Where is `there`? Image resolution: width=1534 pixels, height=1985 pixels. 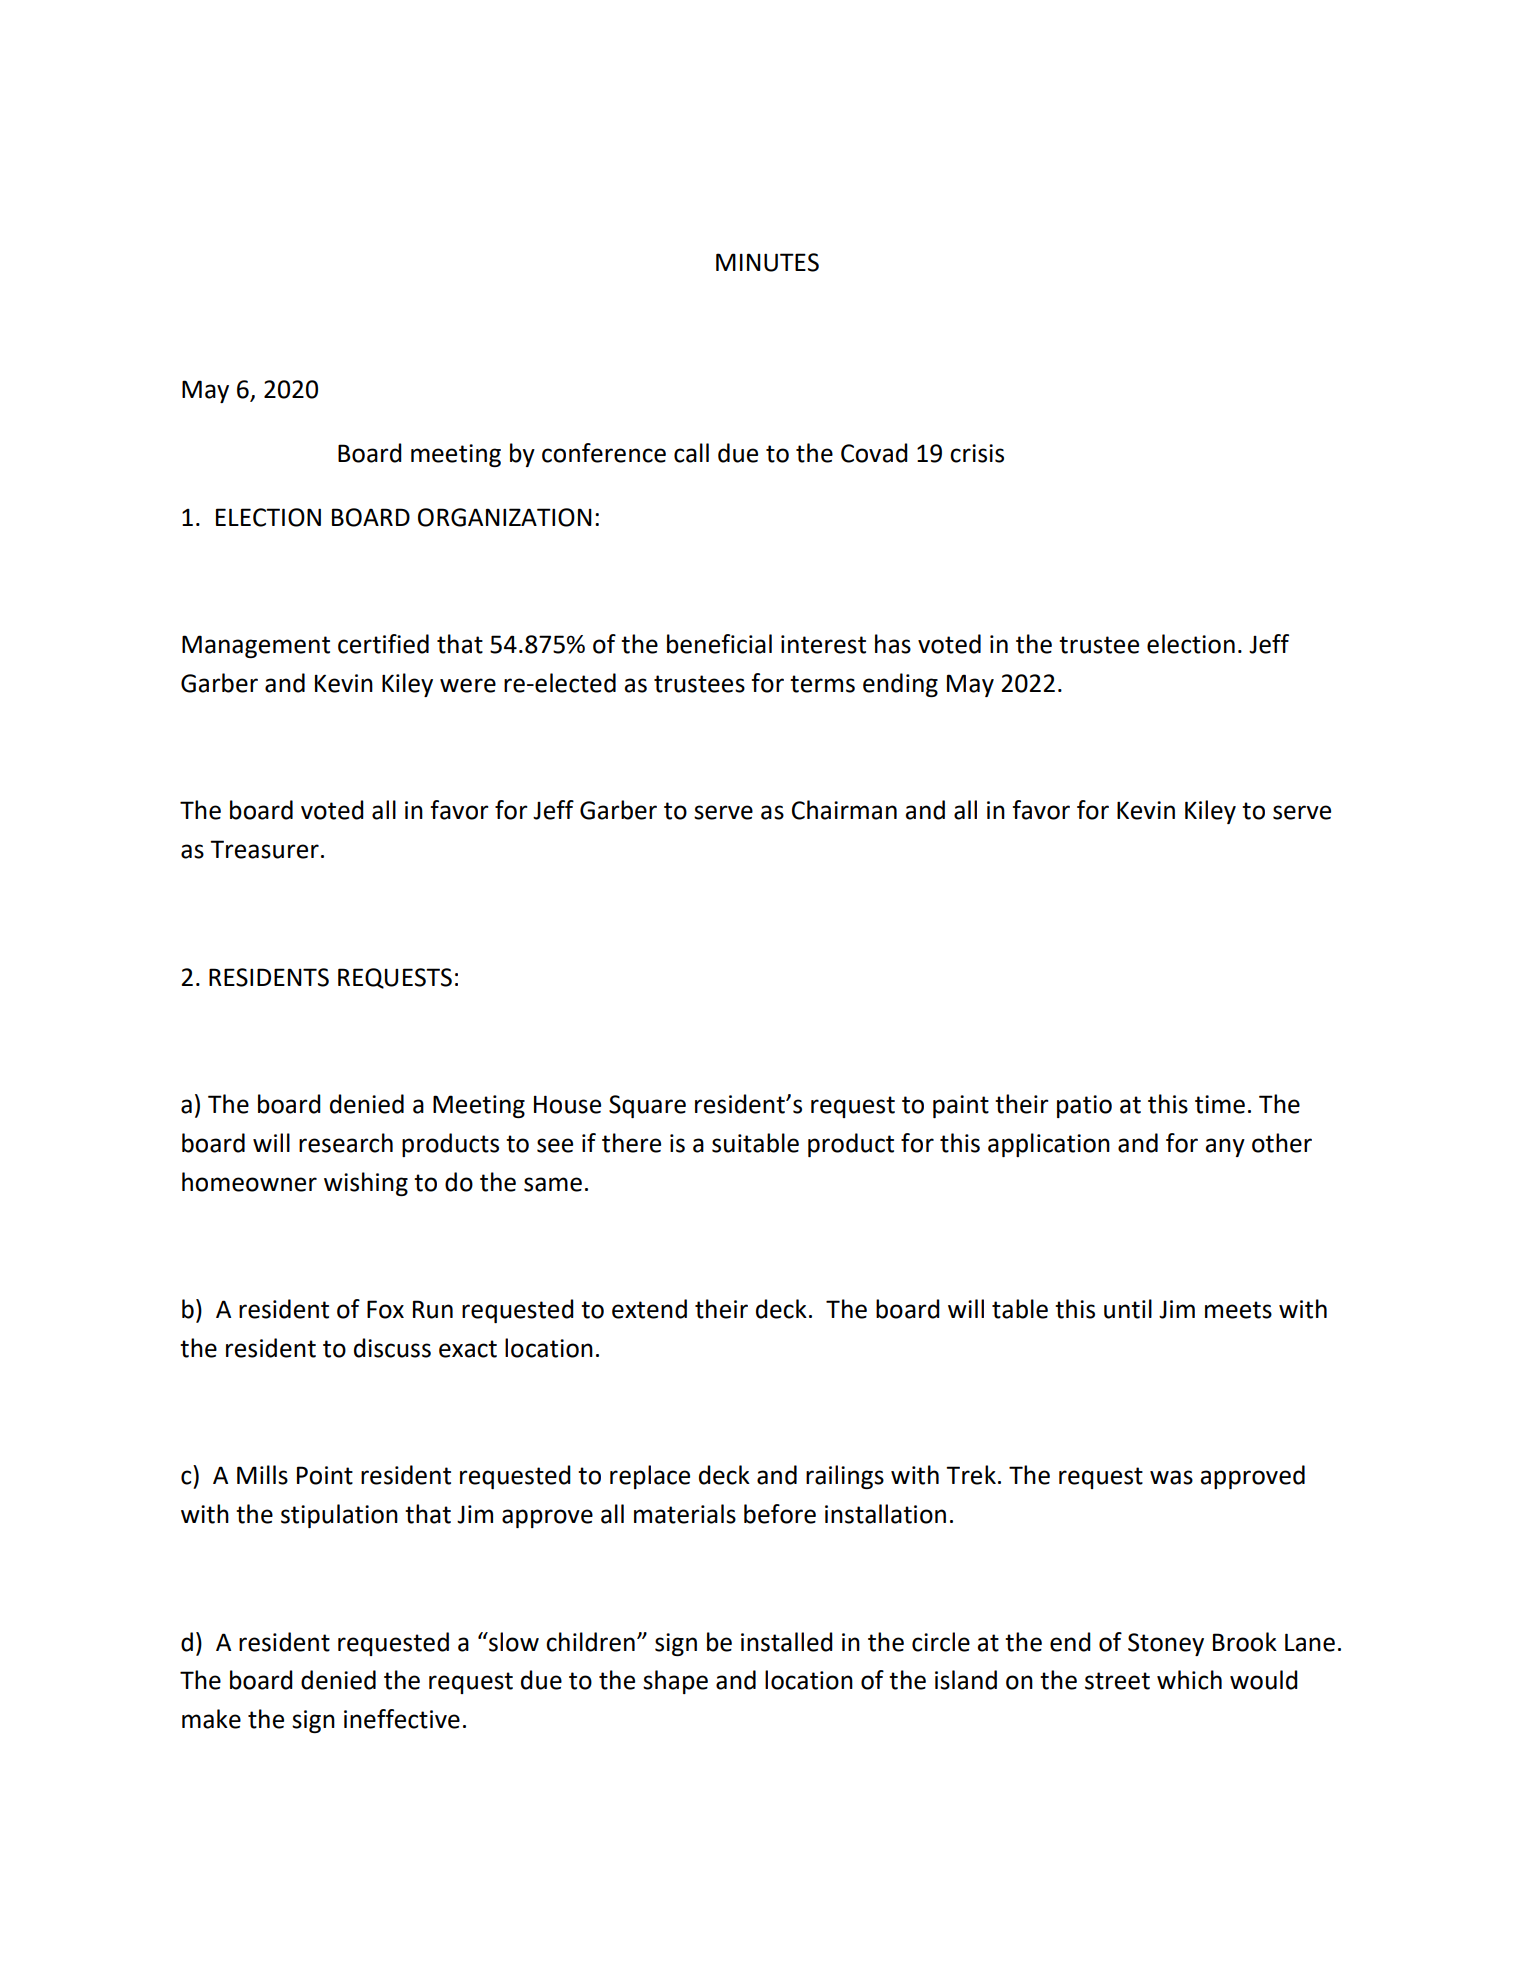
there is located at coordinates (631, 1143).
